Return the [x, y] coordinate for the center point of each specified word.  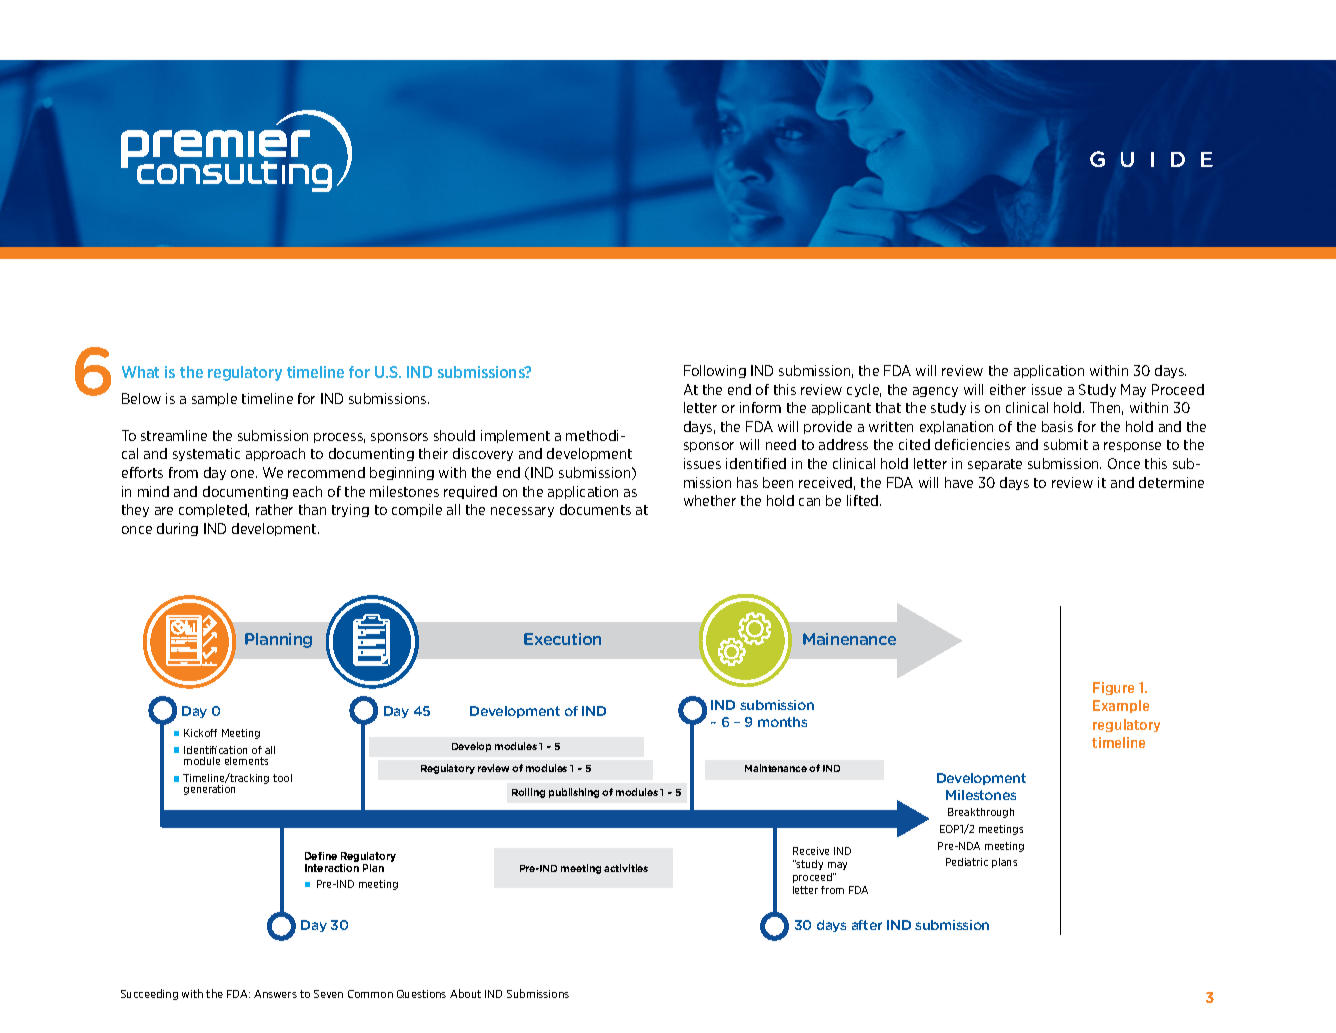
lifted [864, 500]
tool [282, 778]
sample [214, 399]
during [177, 529]
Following [715, 371]
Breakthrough [981, 813]
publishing [574, 793]
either [1008, 389]
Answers [275, 994]
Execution [562, 639]
